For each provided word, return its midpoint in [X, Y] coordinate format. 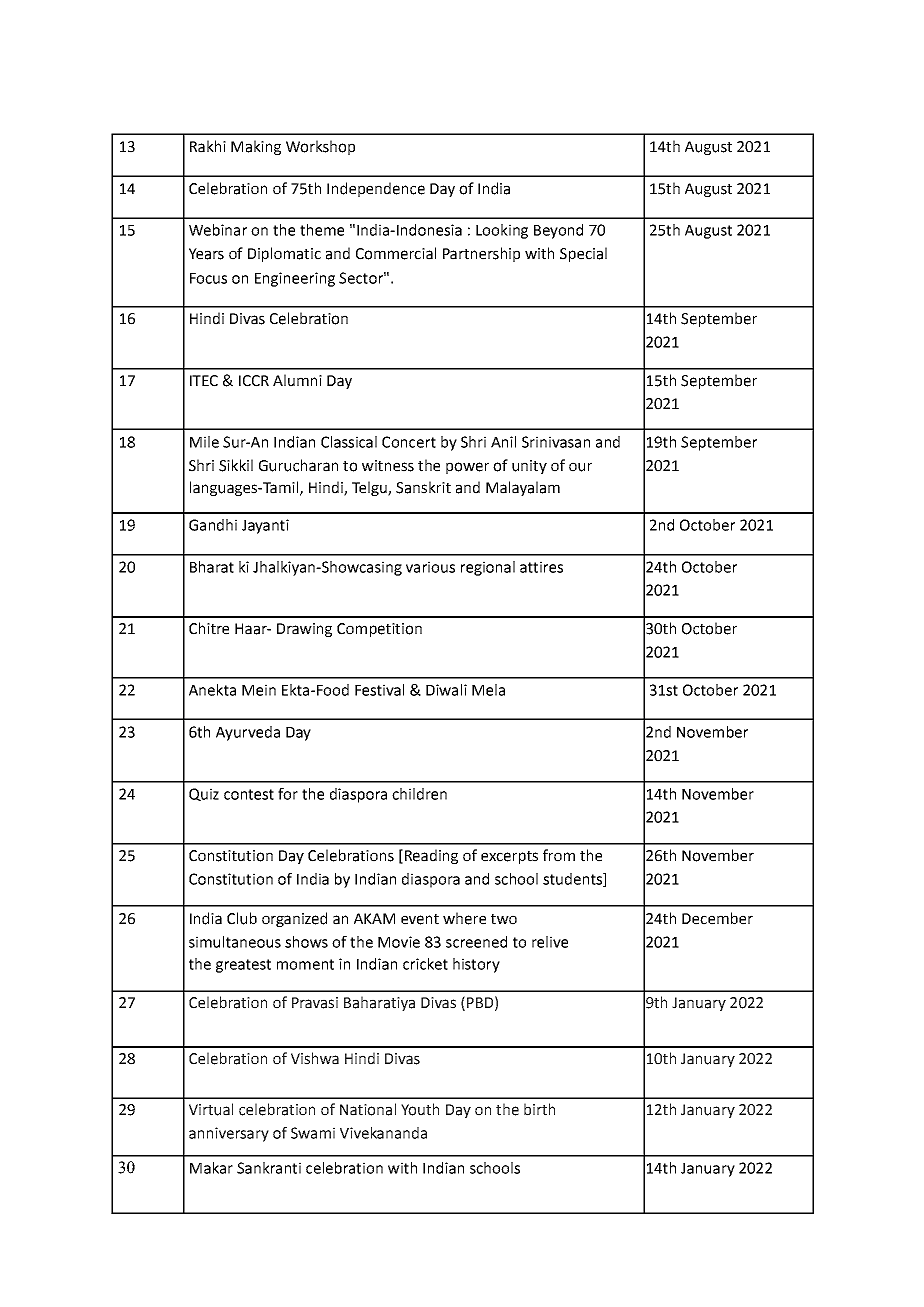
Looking [502, 231]
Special [583, 254]
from [559, 855]
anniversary [229, 1134]
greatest [243, 966]
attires [541, 567]
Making [256, 147]
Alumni [297, 380]
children [419, 794]
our [580, 467]
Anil [503, 442]
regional [488, 568]
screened [476, 942]
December [717, 918]
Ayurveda [248, 733]
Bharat [212, 567]
